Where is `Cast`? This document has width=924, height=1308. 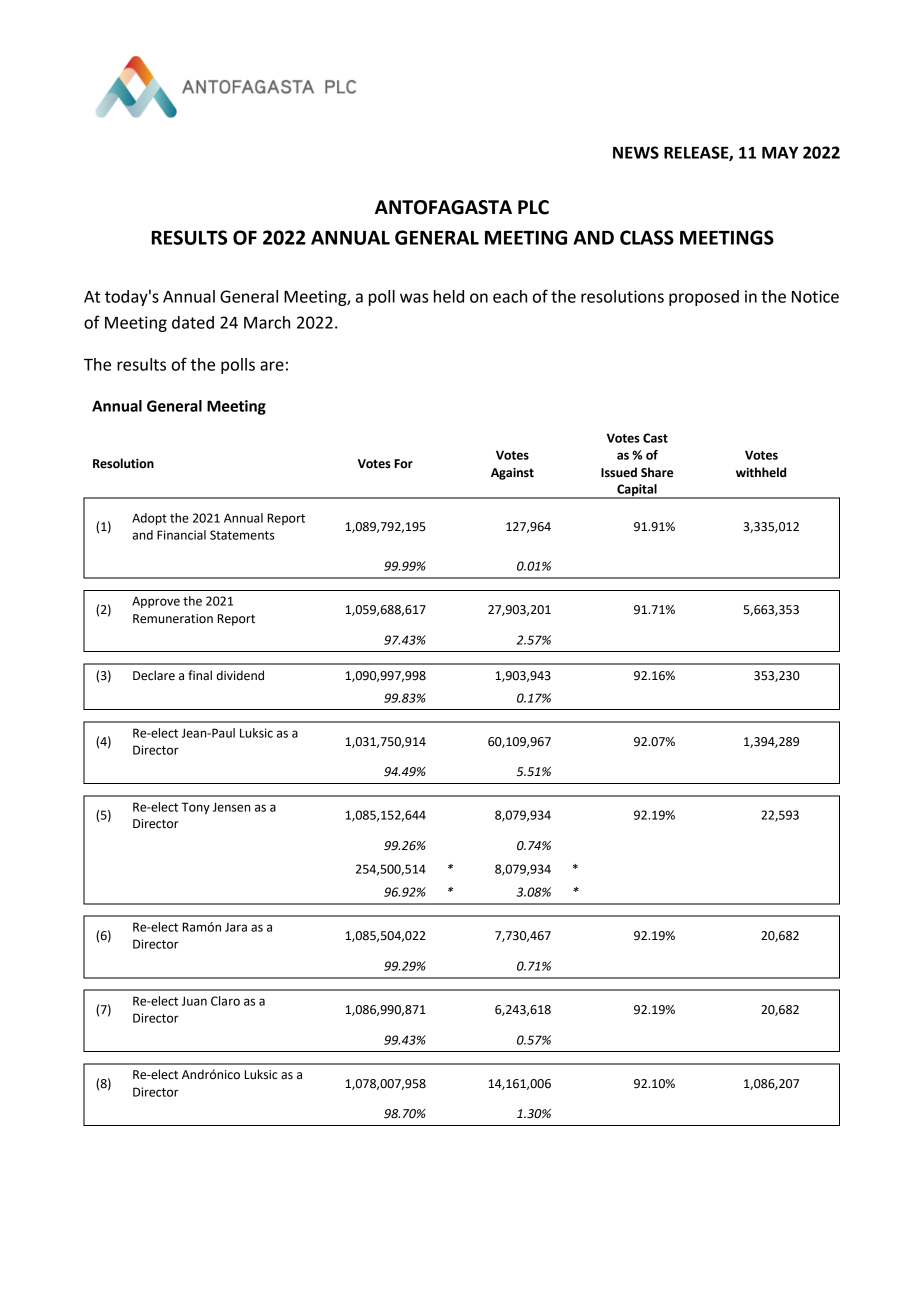
Cast is located at coordinates (655, 438).
